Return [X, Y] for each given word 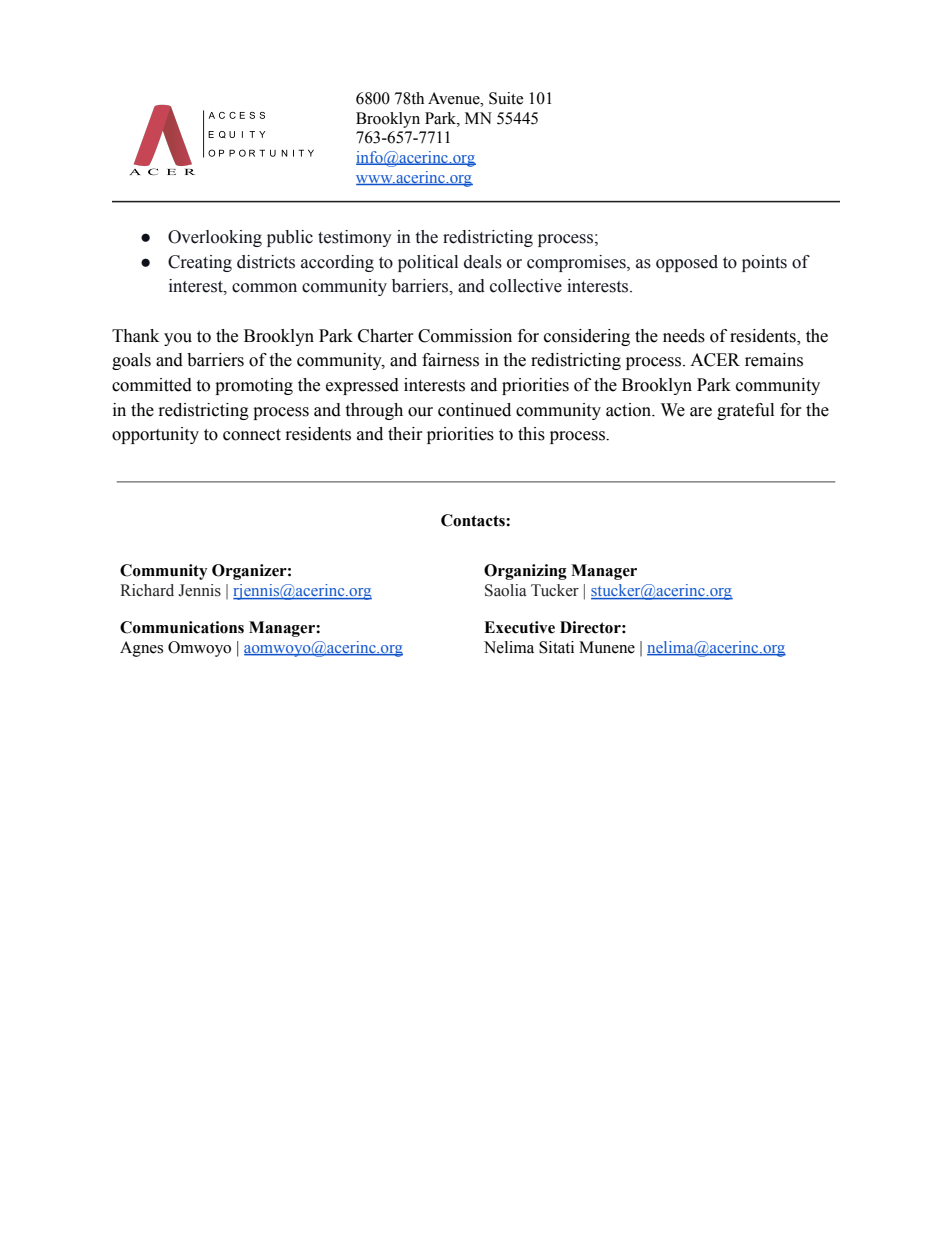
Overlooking [215, 238]
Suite [506, 98]
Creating [200, 263]
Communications [182, 627]
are [701, 412]
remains [774, 360]
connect [252, 435]
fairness [450, 360]
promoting [254, 386]
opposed [687, 263]
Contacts [474, 520]
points [764, 263]
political [428, 263]
